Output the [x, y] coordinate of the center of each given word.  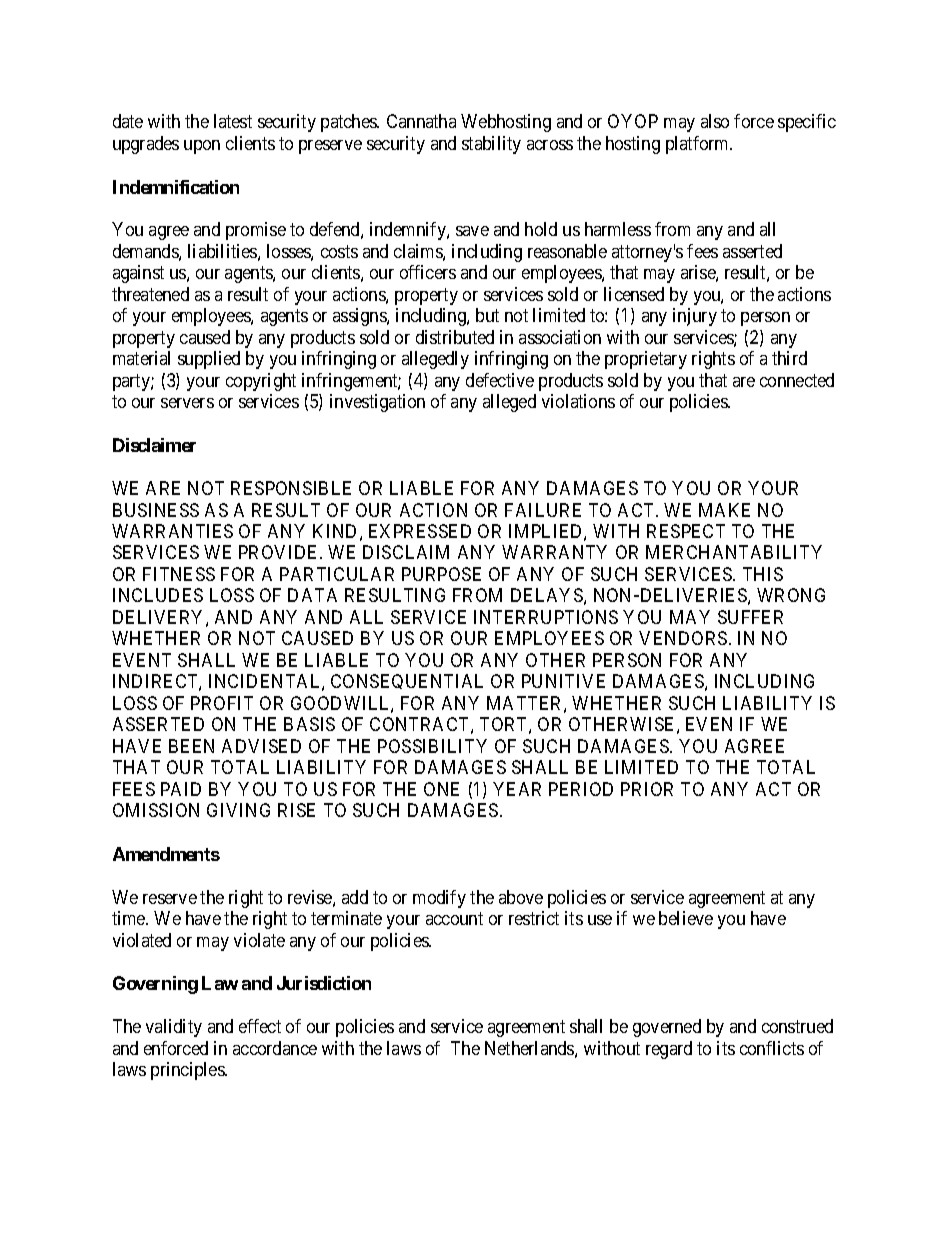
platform [699, 145]
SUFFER [750, 617]
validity [174, 1028]
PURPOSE [441, 574]
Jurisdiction [324, 983]
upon [202, 147]
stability [491, 145]
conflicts [772, 1048]
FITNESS [179, 574]
